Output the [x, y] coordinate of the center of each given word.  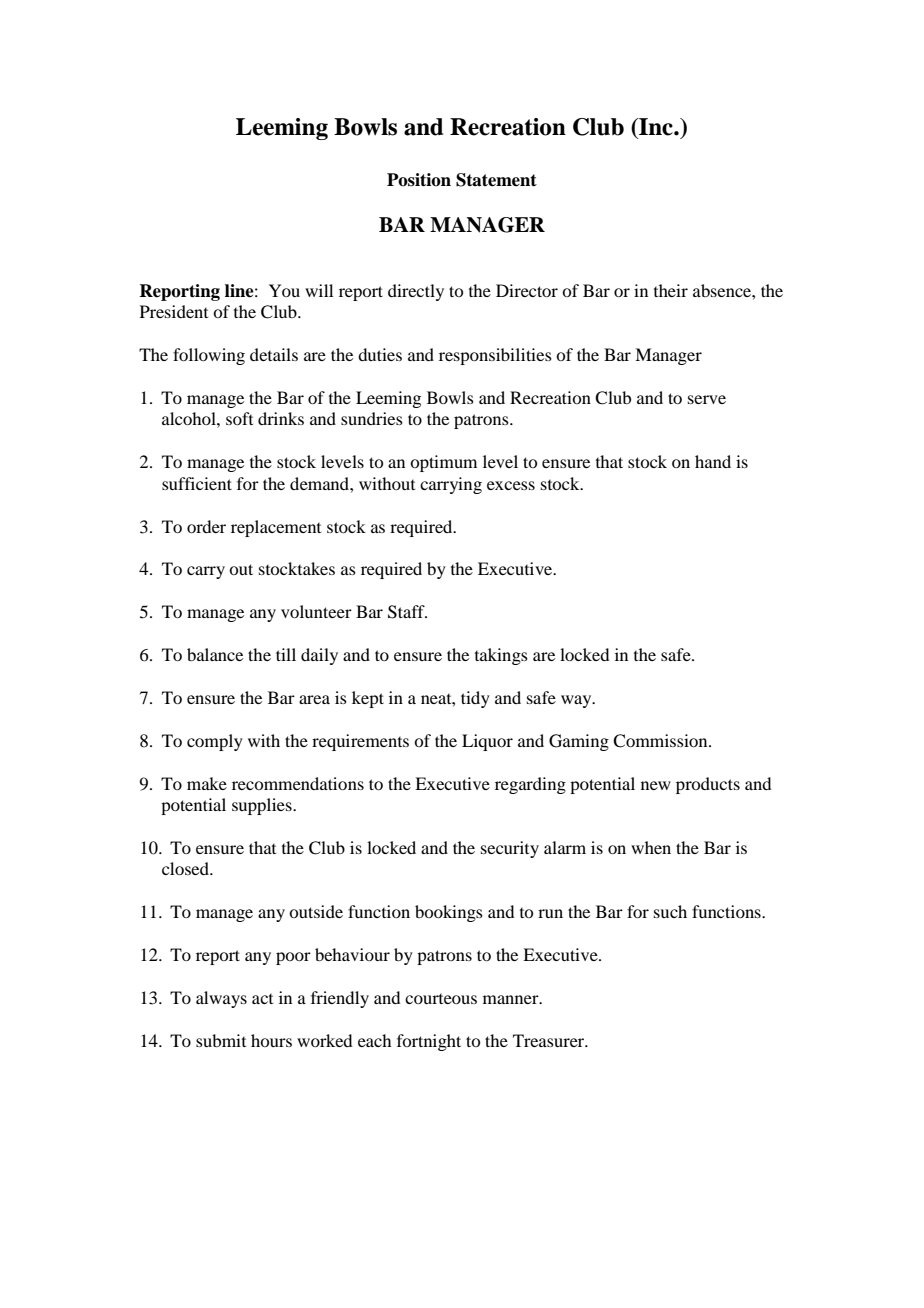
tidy [475, 699]
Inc [656, 127]
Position [419, 180]
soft [239, 418]
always [221, 999]
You [284, 290]
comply [215, 742]
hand [713, 461]
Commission [661, 741]
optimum [443, 463]
